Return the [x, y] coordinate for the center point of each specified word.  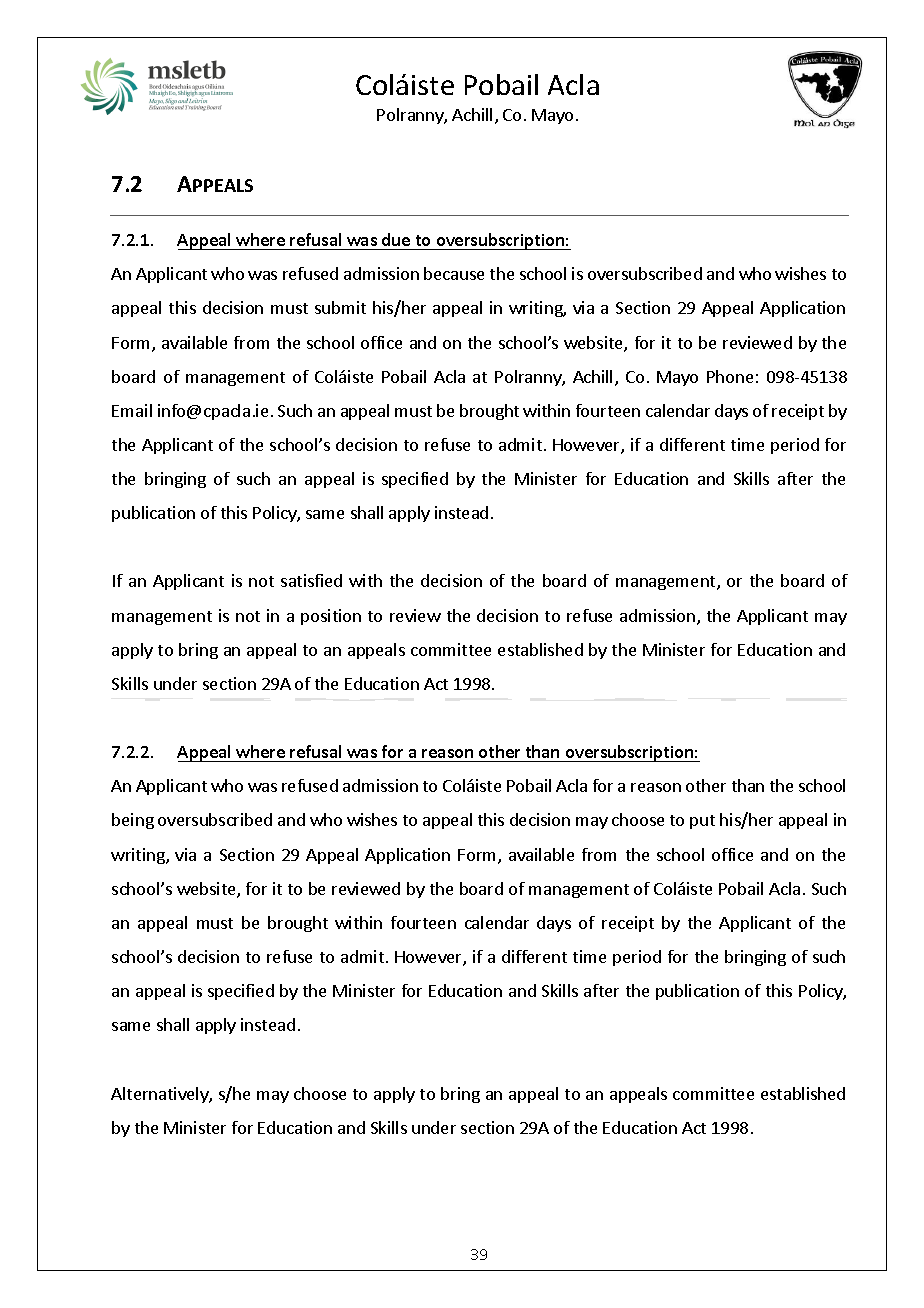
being [133, 821]
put [702, 822]
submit [340, 307]
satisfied [311, 580]
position [331, 617]
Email [132, 410]
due [396, 239]
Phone [730, 376]
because [454, 273]
